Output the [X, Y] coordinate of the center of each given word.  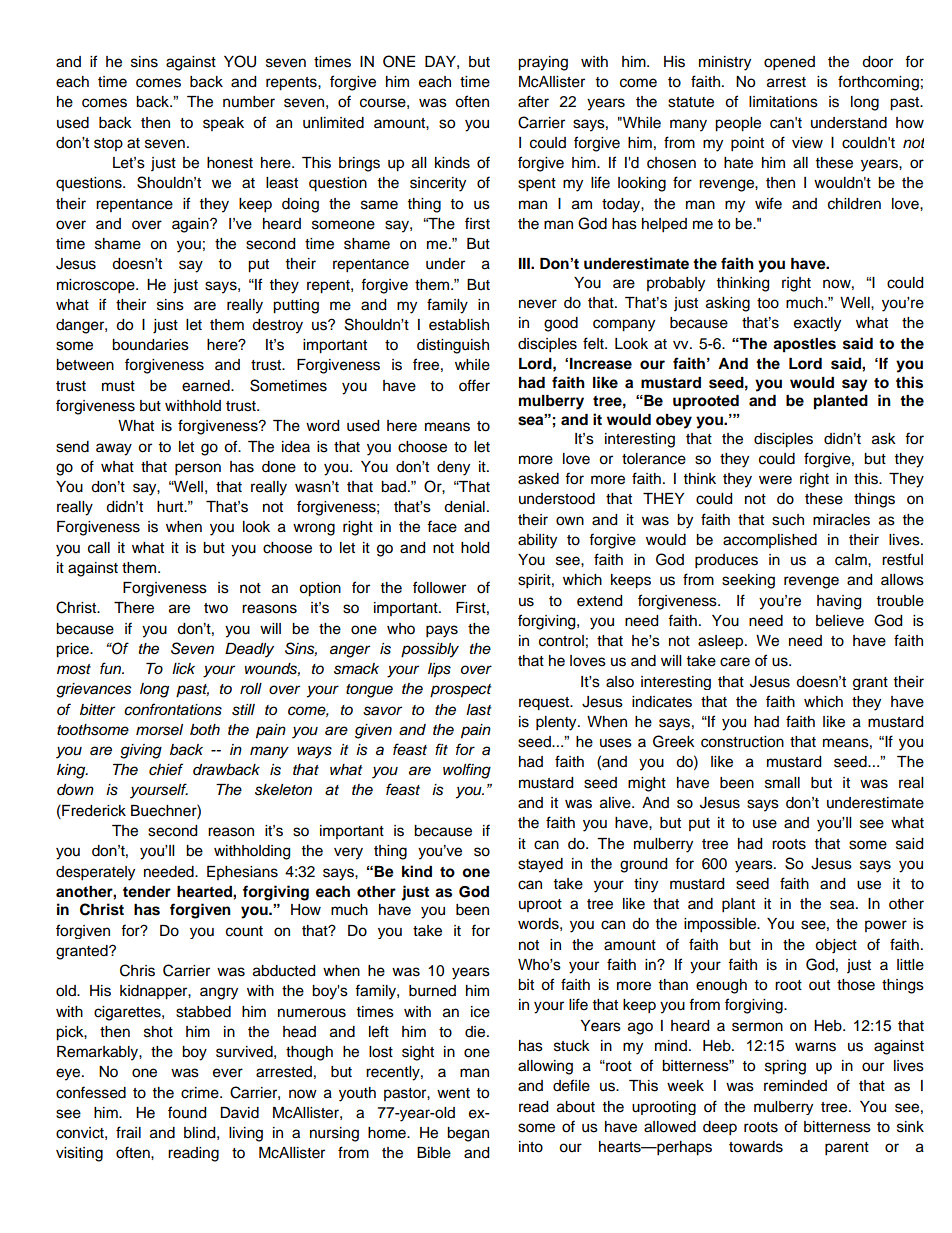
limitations [783, 102]
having [839, 602]
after [533, 101]
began [468, 1134]
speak [223, 124]
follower [439, 587]
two [216, 608]
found [187, 1112]
